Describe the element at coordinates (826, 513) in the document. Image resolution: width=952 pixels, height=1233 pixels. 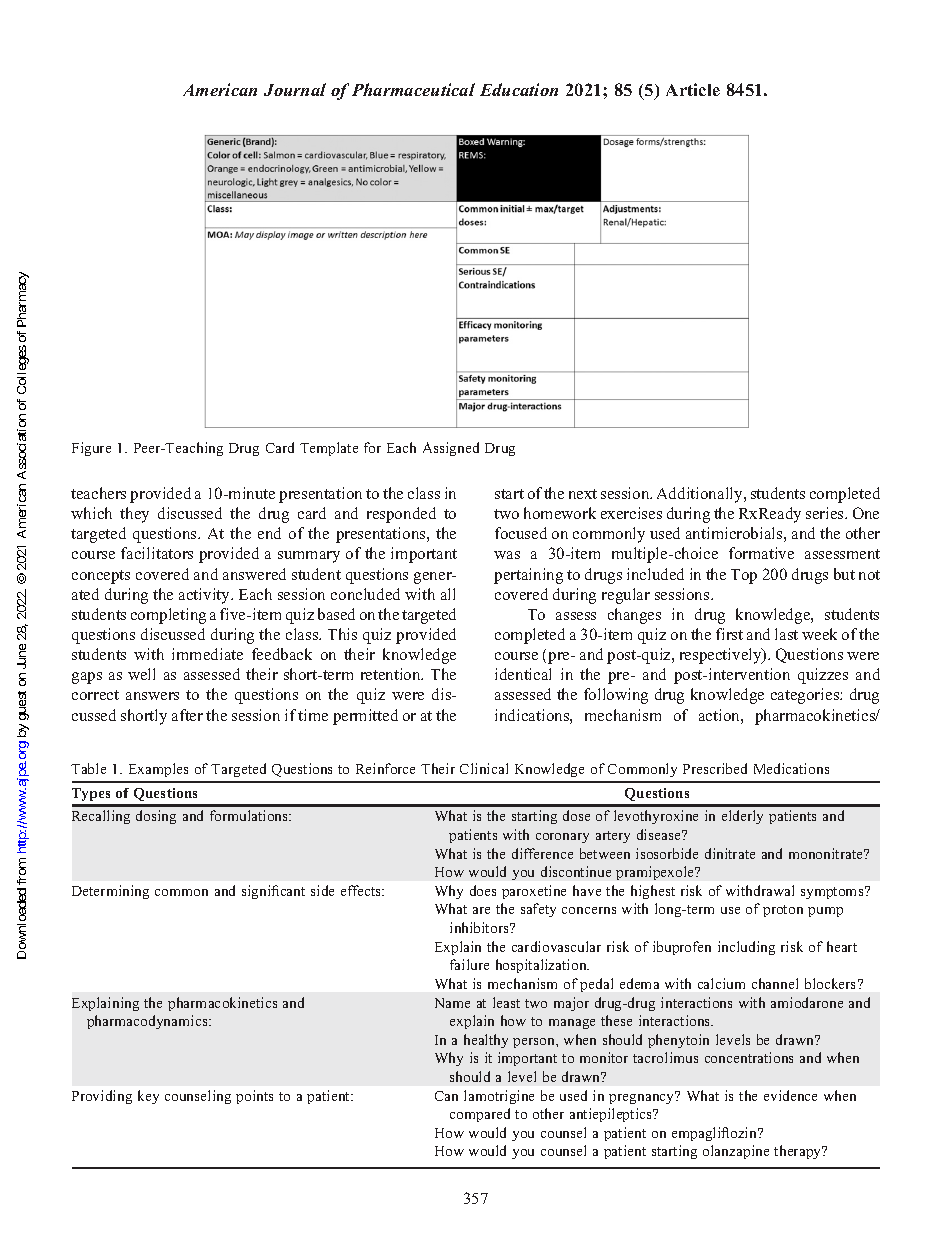
I see `series` at that location.
